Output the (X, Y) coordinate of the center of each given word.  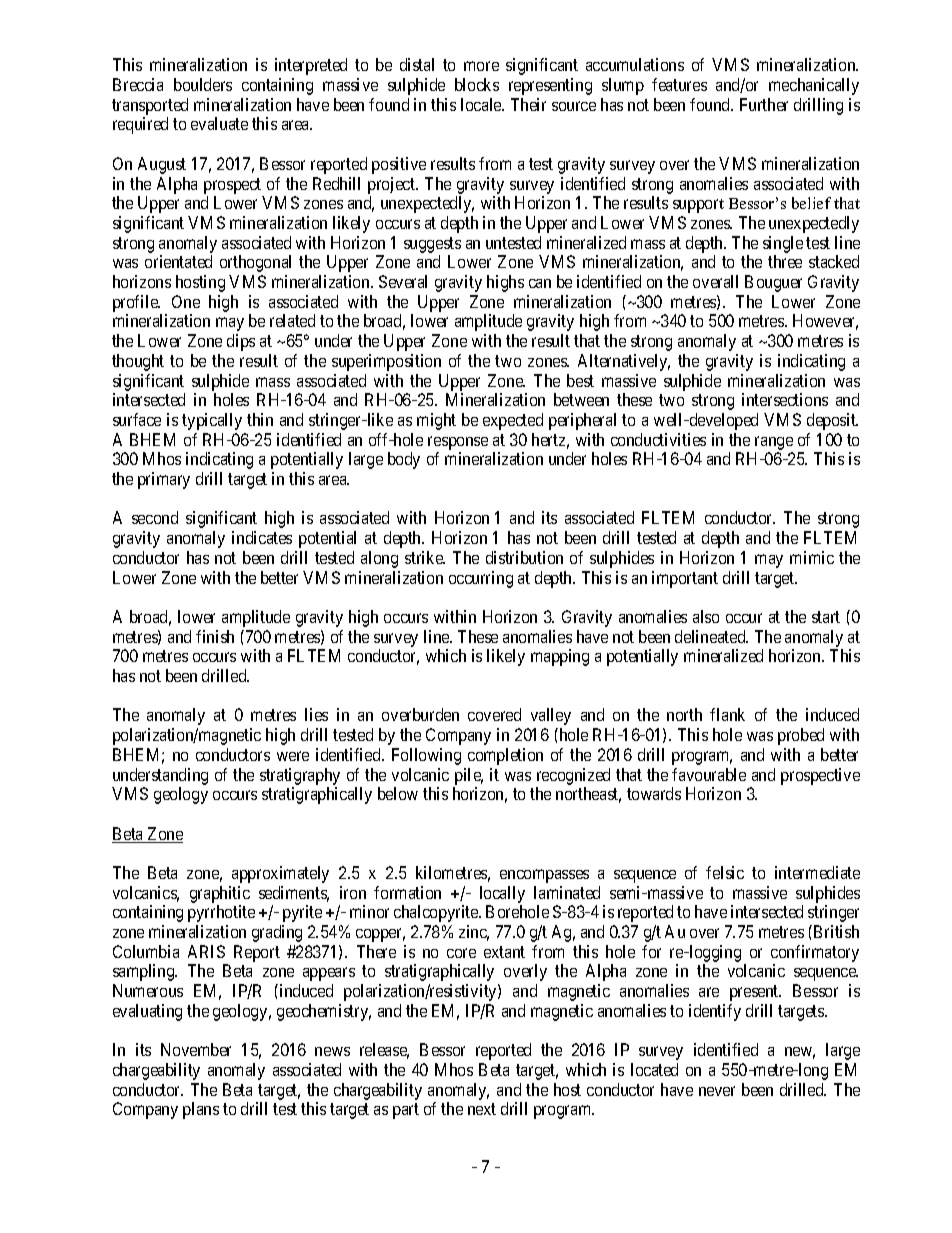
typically (212, 421)
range (774, 443)
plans (201, 1110)
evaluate (219, 123)
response (458, 443)
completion (505, 756)
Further (764, 104)
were (293, 756)
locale (482, 104)
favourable (709, 774)
